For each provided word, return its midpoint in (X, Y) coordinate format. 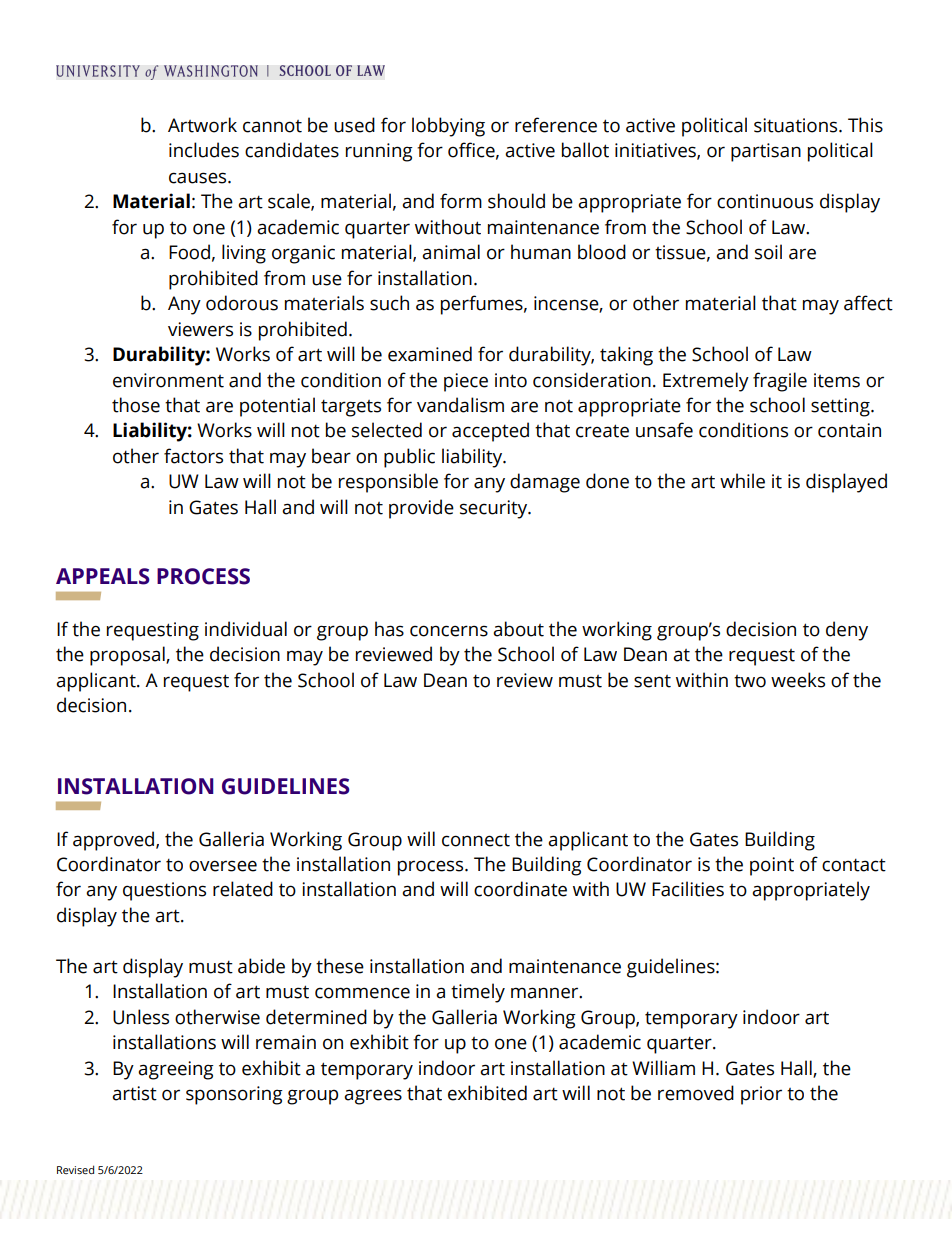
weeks (798, 680)
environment (168, 380)
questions (164, 891)
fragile (780, 382)
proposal (128, 656)
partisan (766, 152)
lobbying (448, 127)
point (772, 866)
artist (134, 1093)
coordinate (520, 889)
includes (204, 150)
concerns (449, 631)
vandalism (460, 405)
